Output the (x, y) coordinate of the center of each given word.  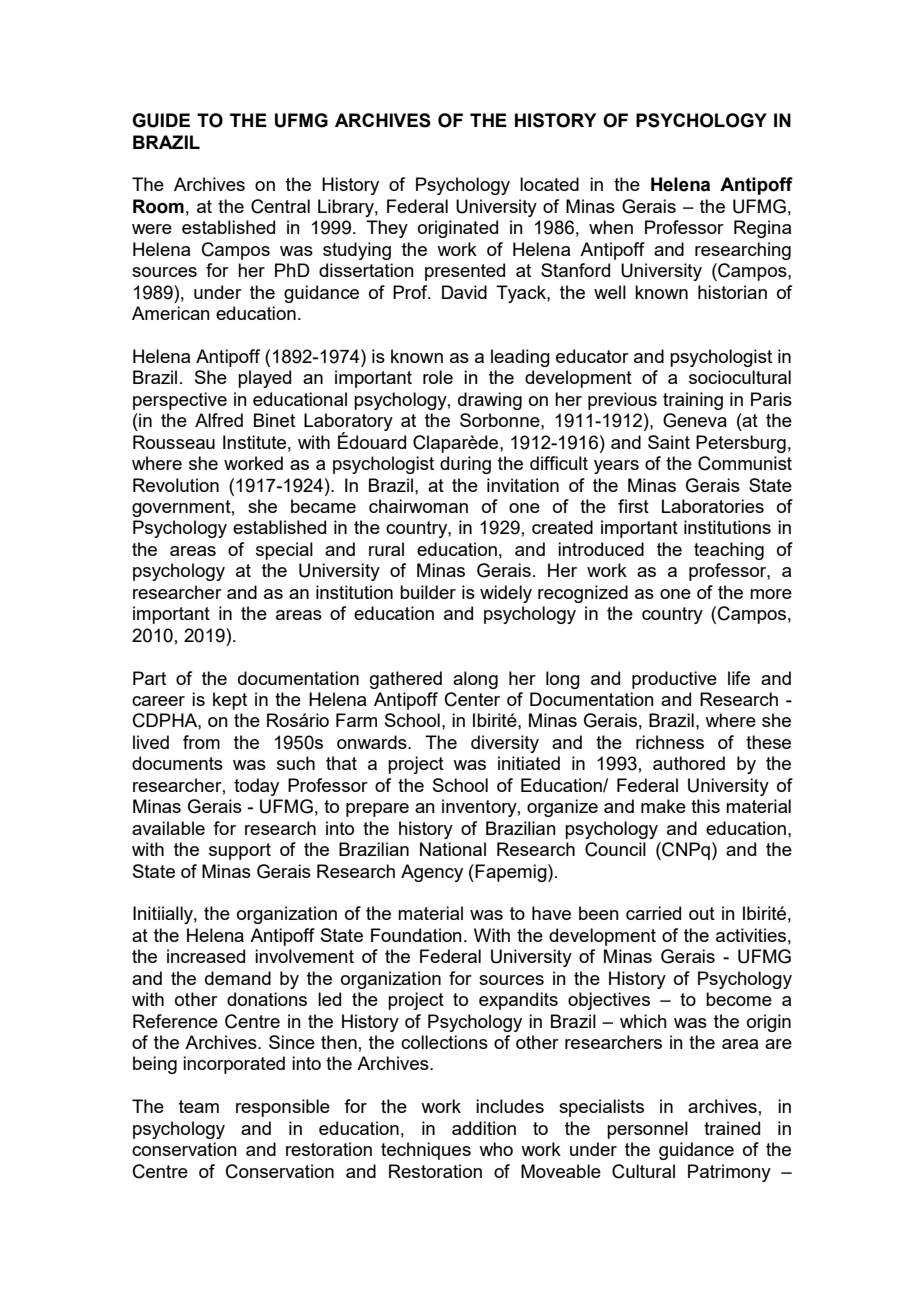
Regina (762, 229)
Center (472, 699)
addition (484, 1128)
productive (674, 680)
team (199, 1106)
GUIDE (161, 120)
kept (230, 701)
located (549, 184)
